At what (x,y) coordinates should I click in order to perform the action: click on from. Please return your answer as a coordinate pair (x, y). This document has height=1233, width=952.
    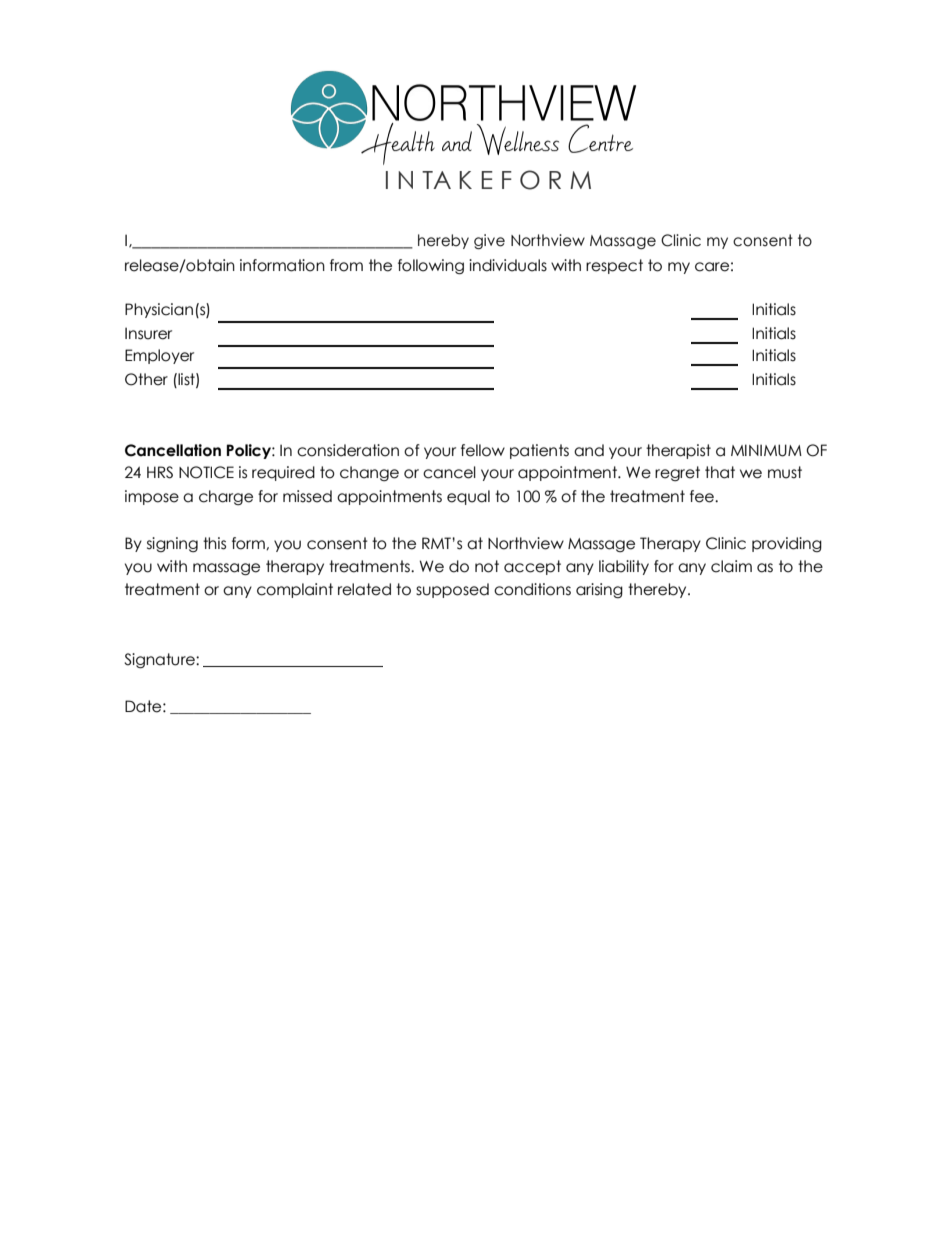
    Looking at the image, I should click on (346, 265).
